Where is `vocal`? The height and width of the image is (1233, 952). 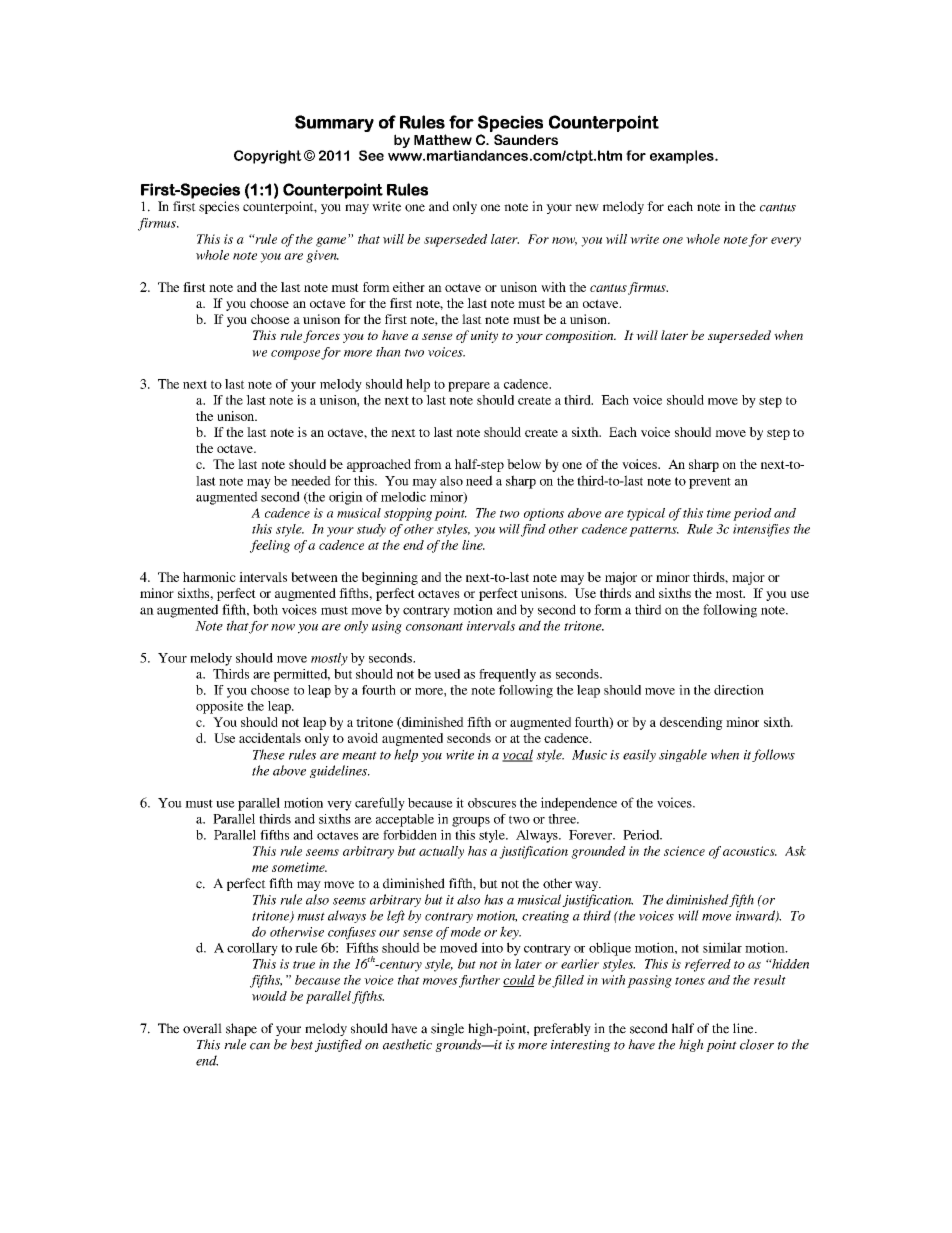
vocal is located at coordinates (517, 755).
